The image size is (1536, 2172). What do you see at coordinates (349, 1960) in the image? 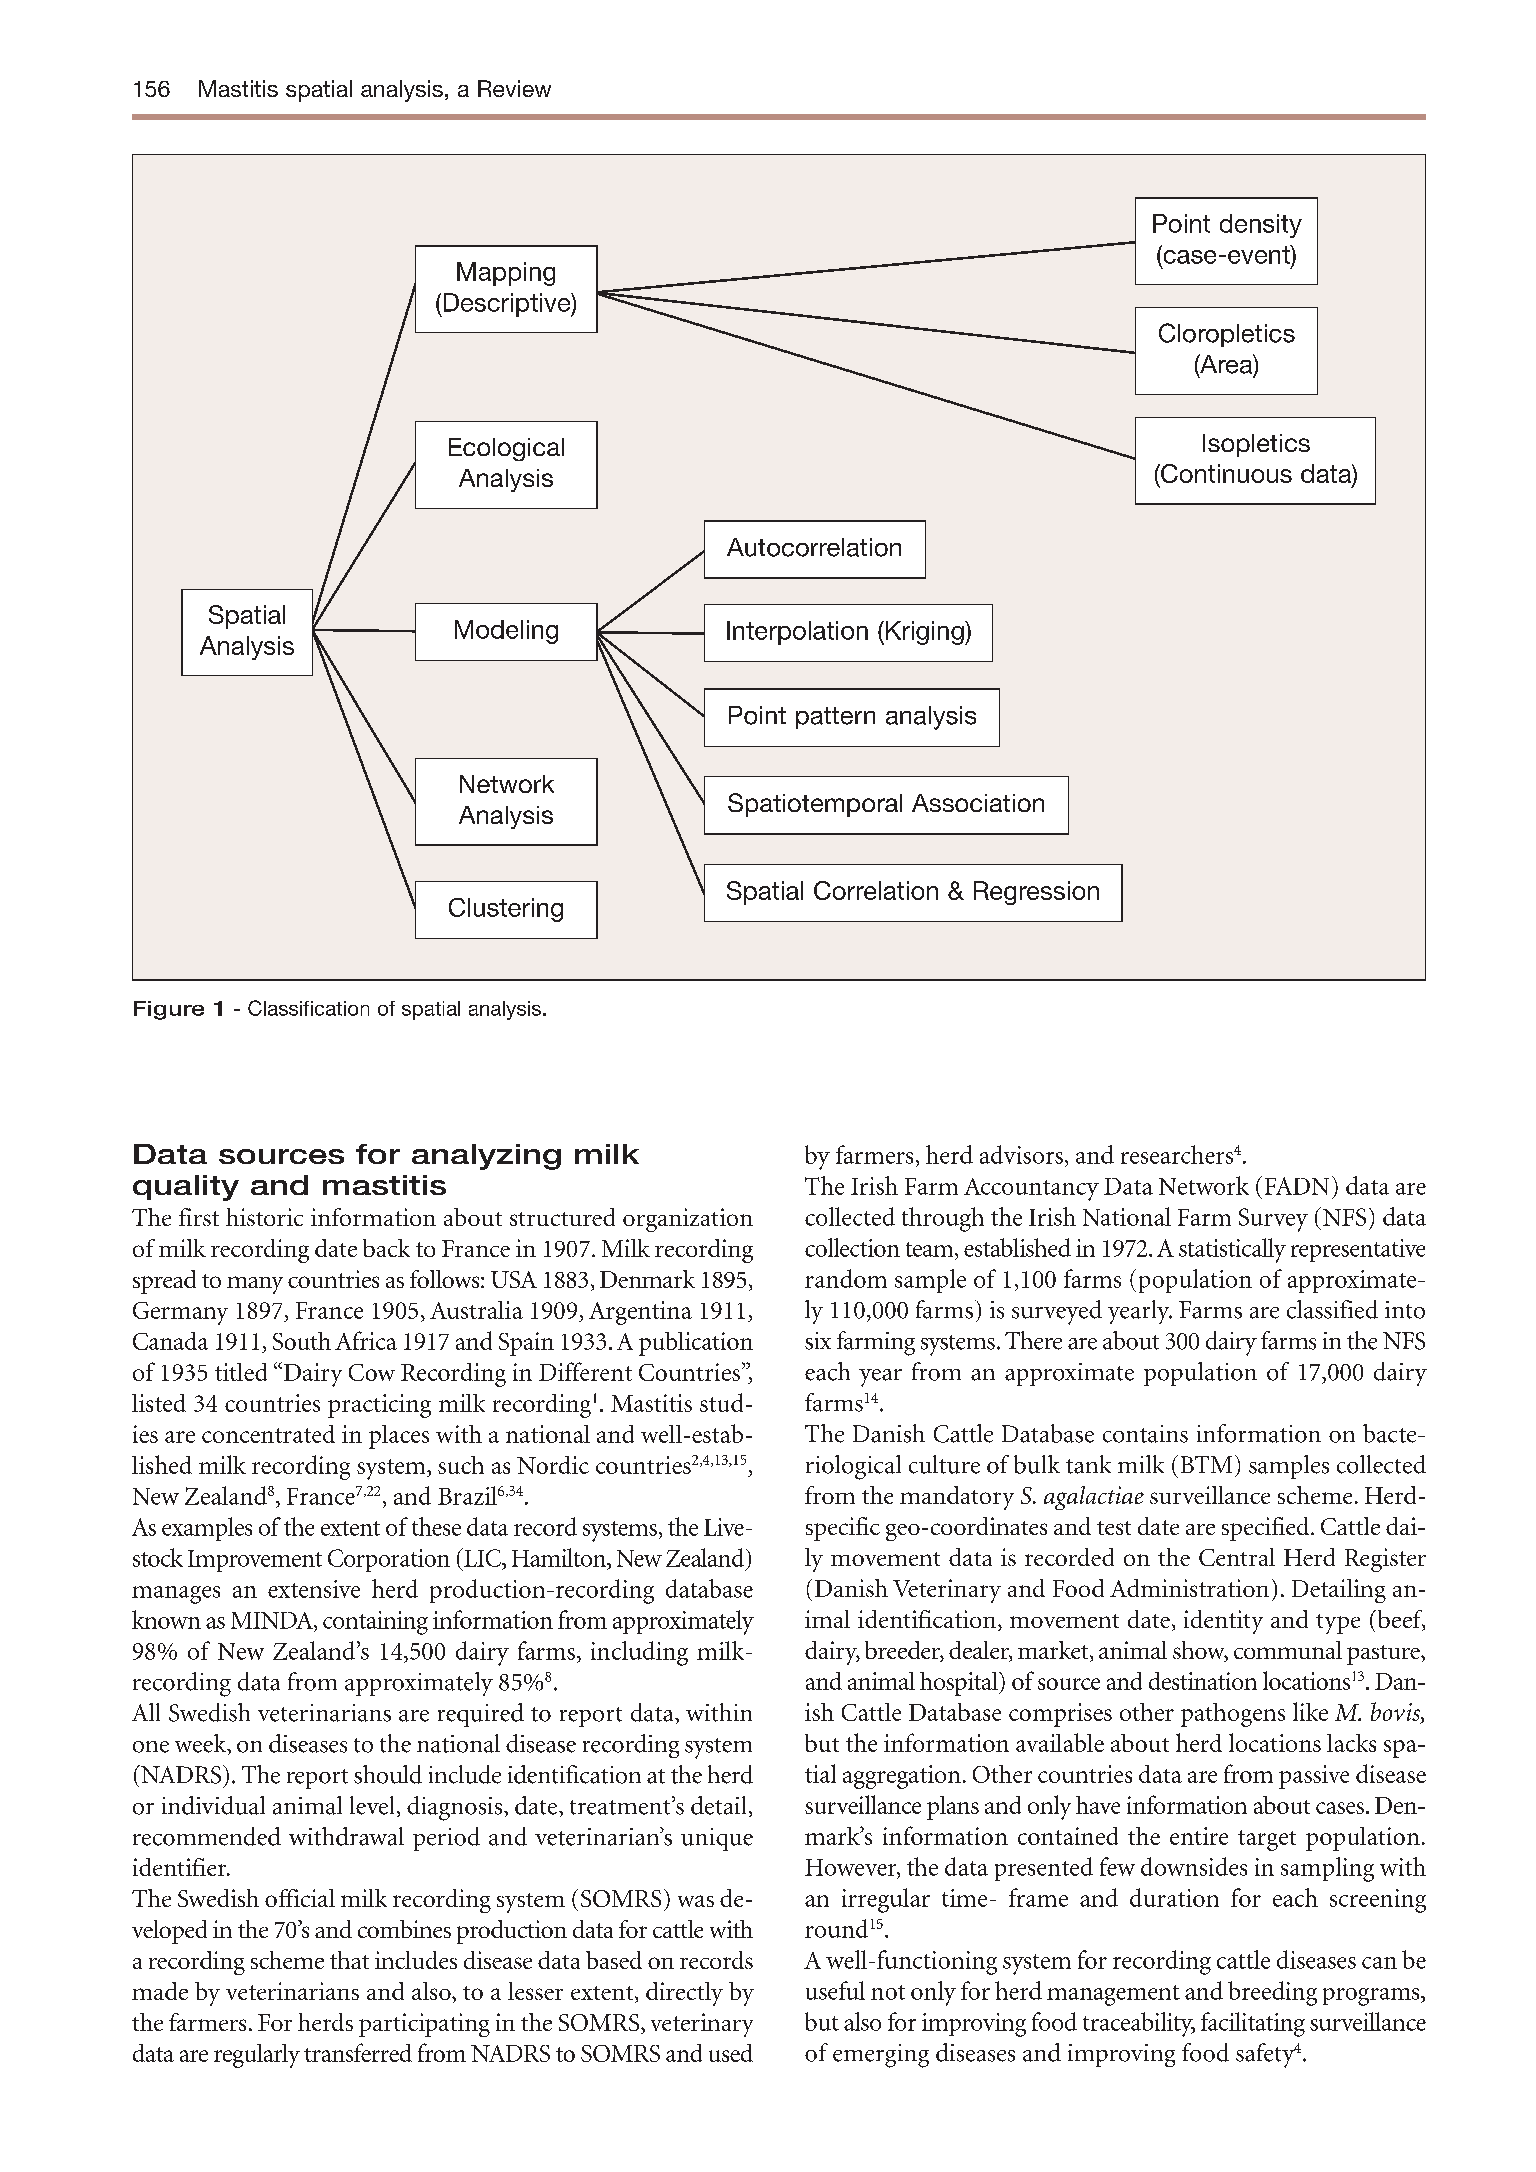
I see `that` at bounding box center [349, 1960].
